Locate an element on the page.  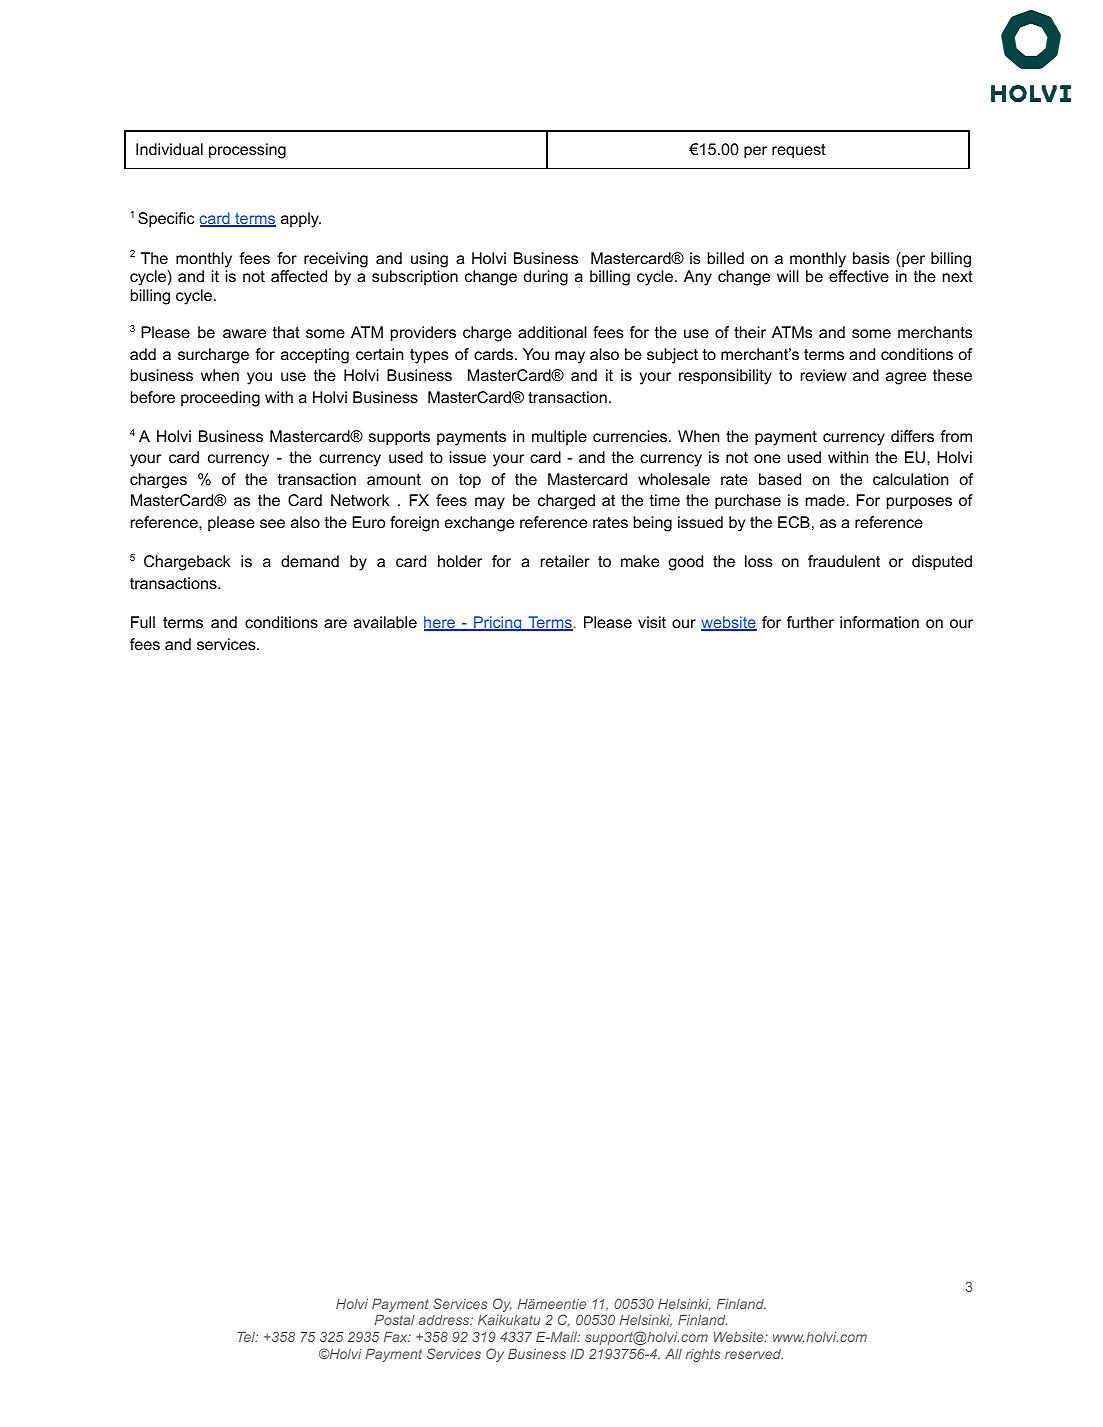
Pricing is located at coordinates (498, 624).
